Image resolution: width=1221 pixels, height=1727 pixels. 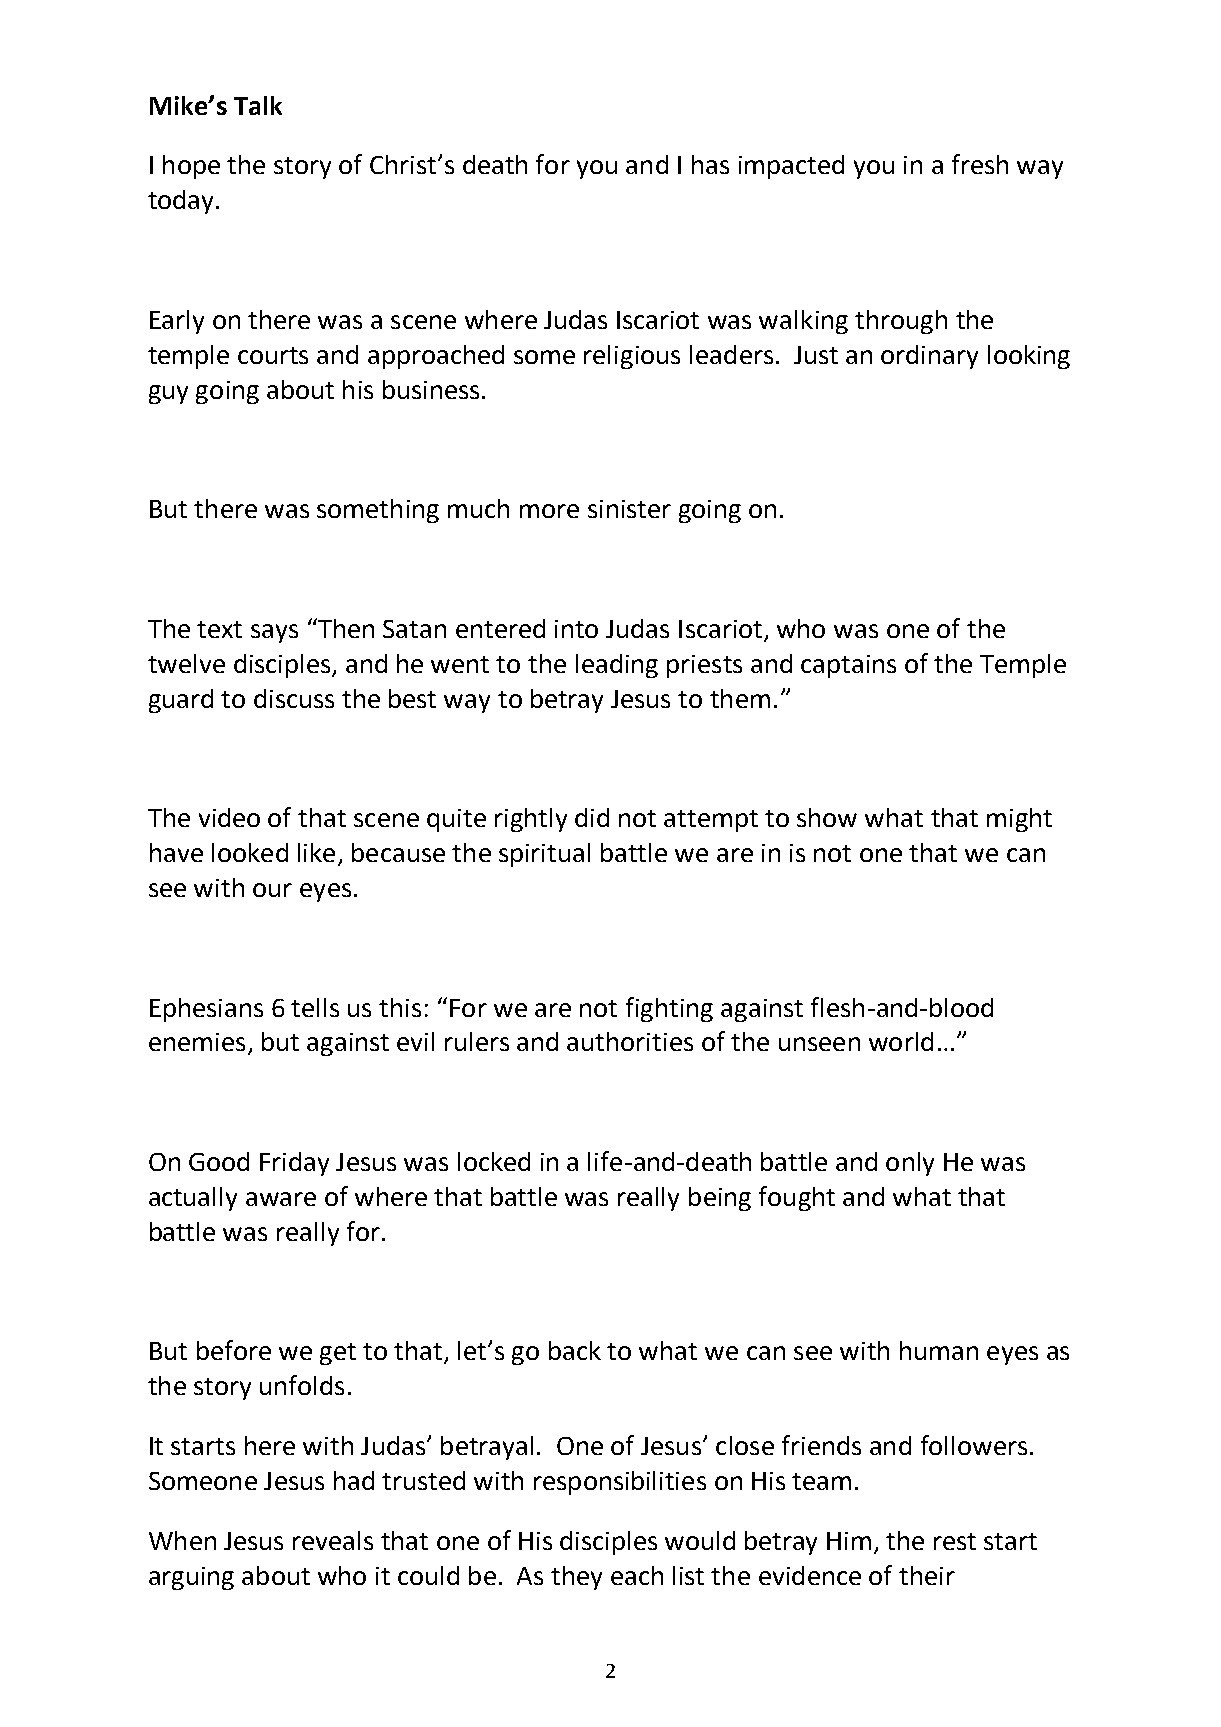 I want to click on Talk, so click(x=258, y=105).
